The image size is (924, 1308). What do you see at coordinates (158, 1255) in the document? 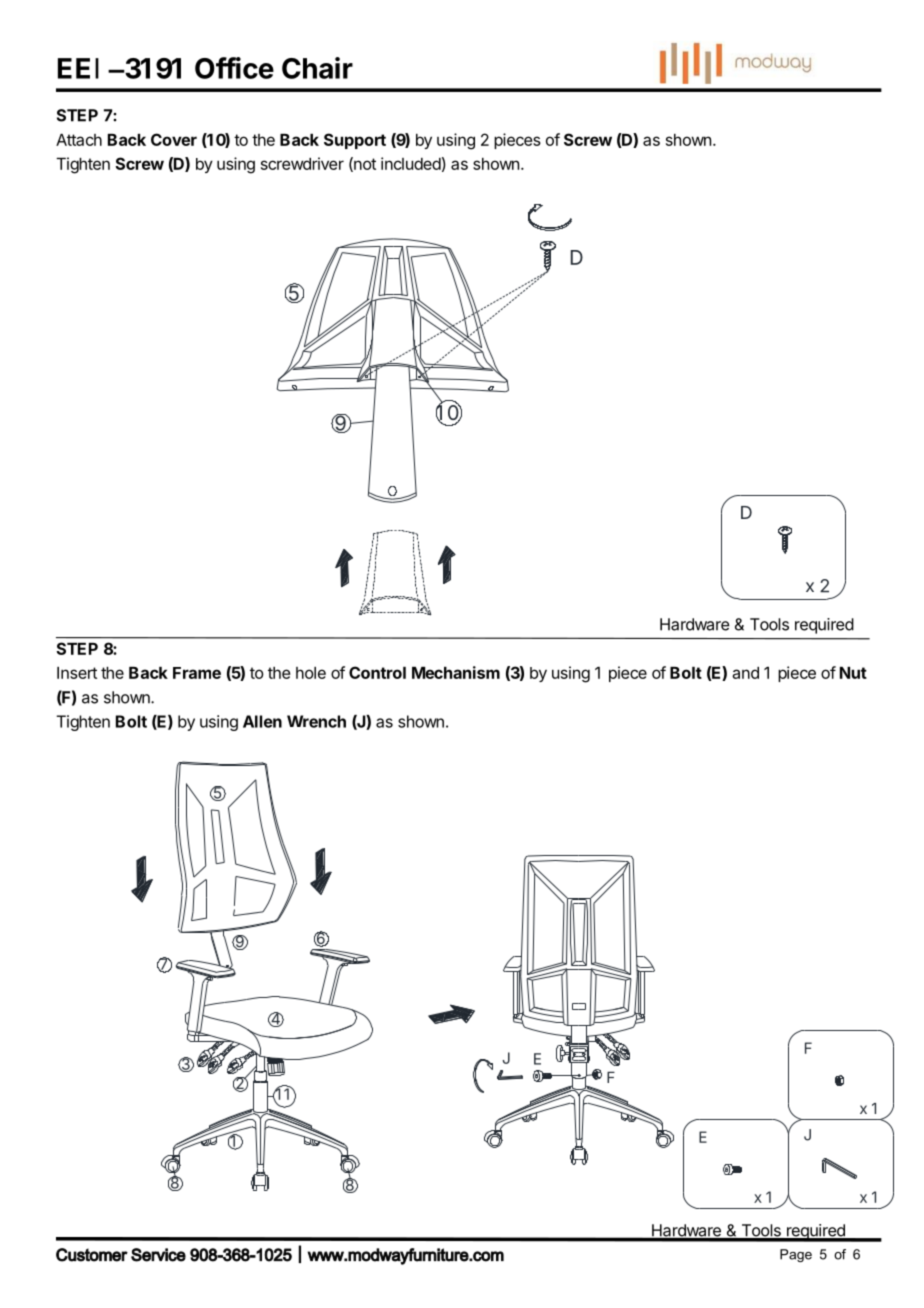
I see `Service` at bounding box center [158, 1255].
